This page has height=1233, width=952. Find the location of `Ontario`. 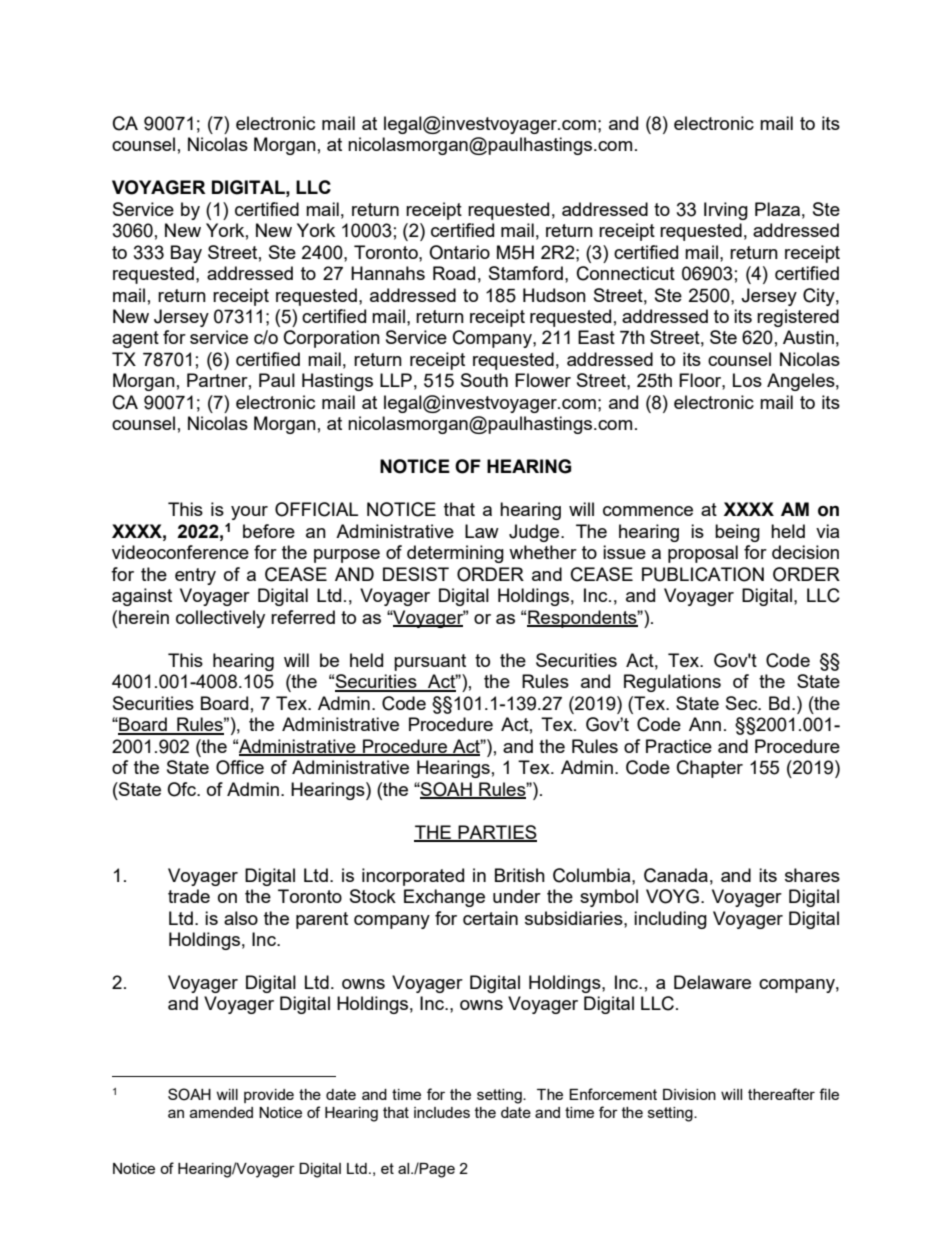

Ontario is located at coordinates (459, 252).
